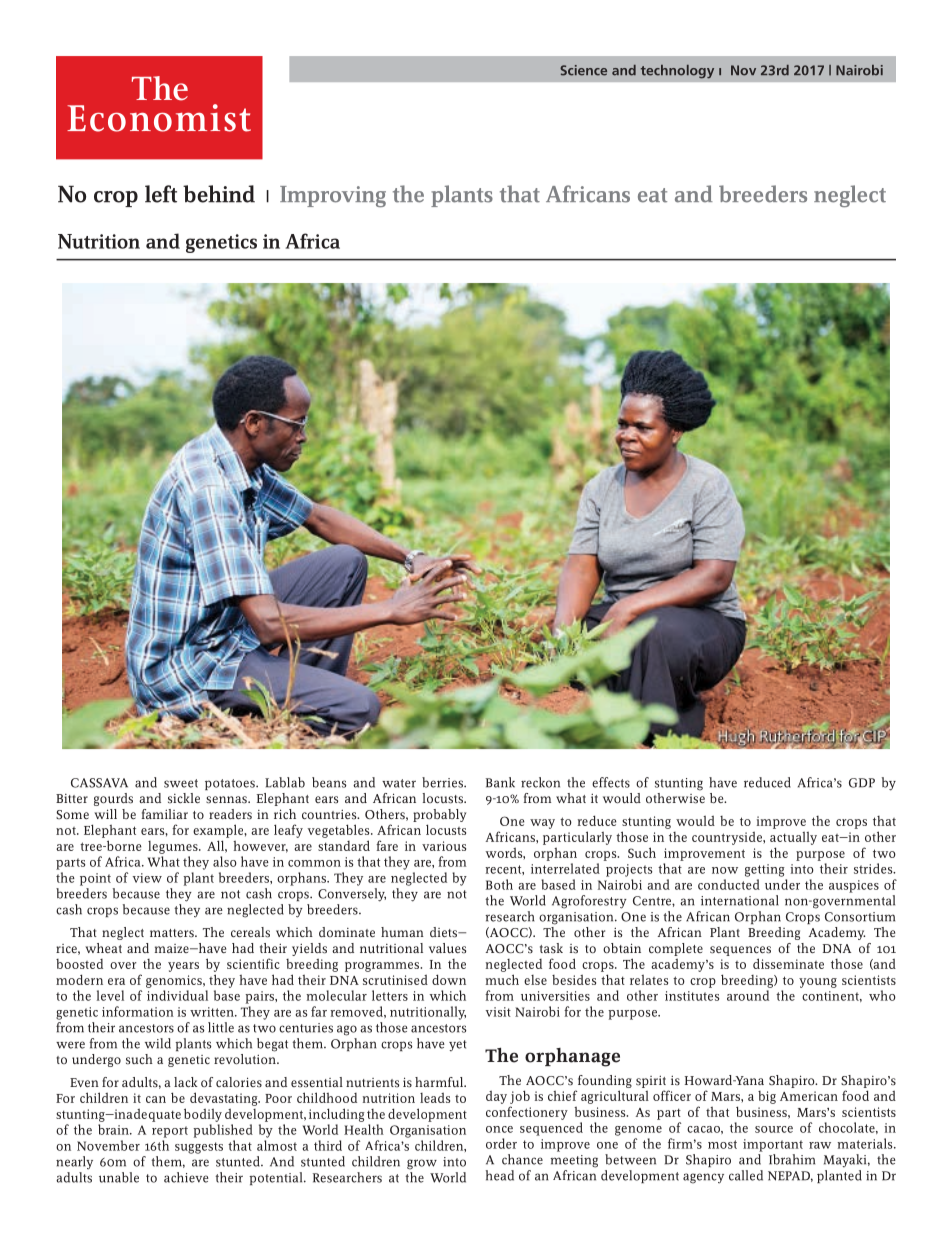 The height and width of the document is (1233, 952). What do you see at coordinates (500, 782) in the document?
I see `Bank` at bounding box center [500, 782].
